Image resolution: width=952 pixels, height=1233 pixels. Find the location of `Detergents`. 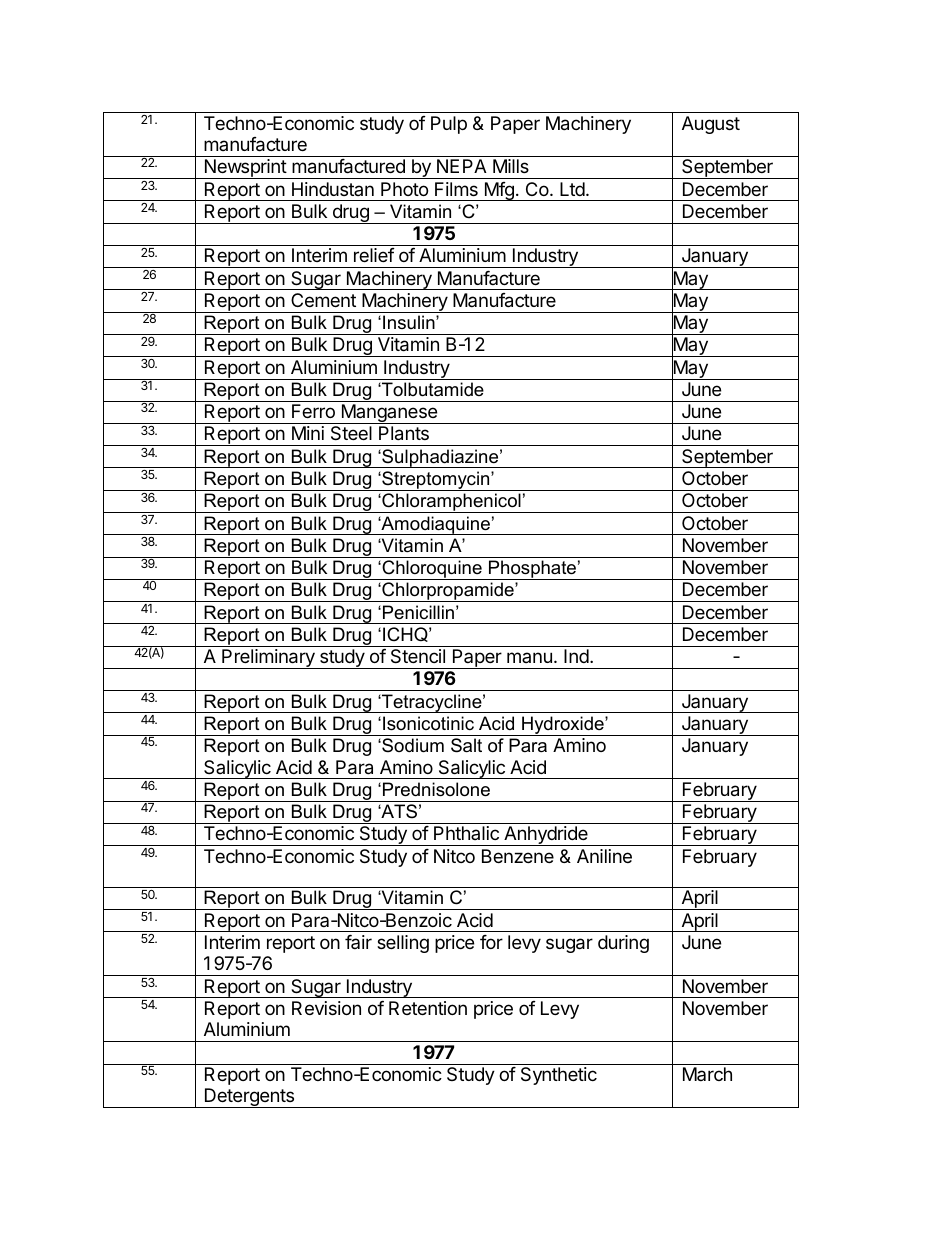

Detergents is located at coordinates (249, 1098).
